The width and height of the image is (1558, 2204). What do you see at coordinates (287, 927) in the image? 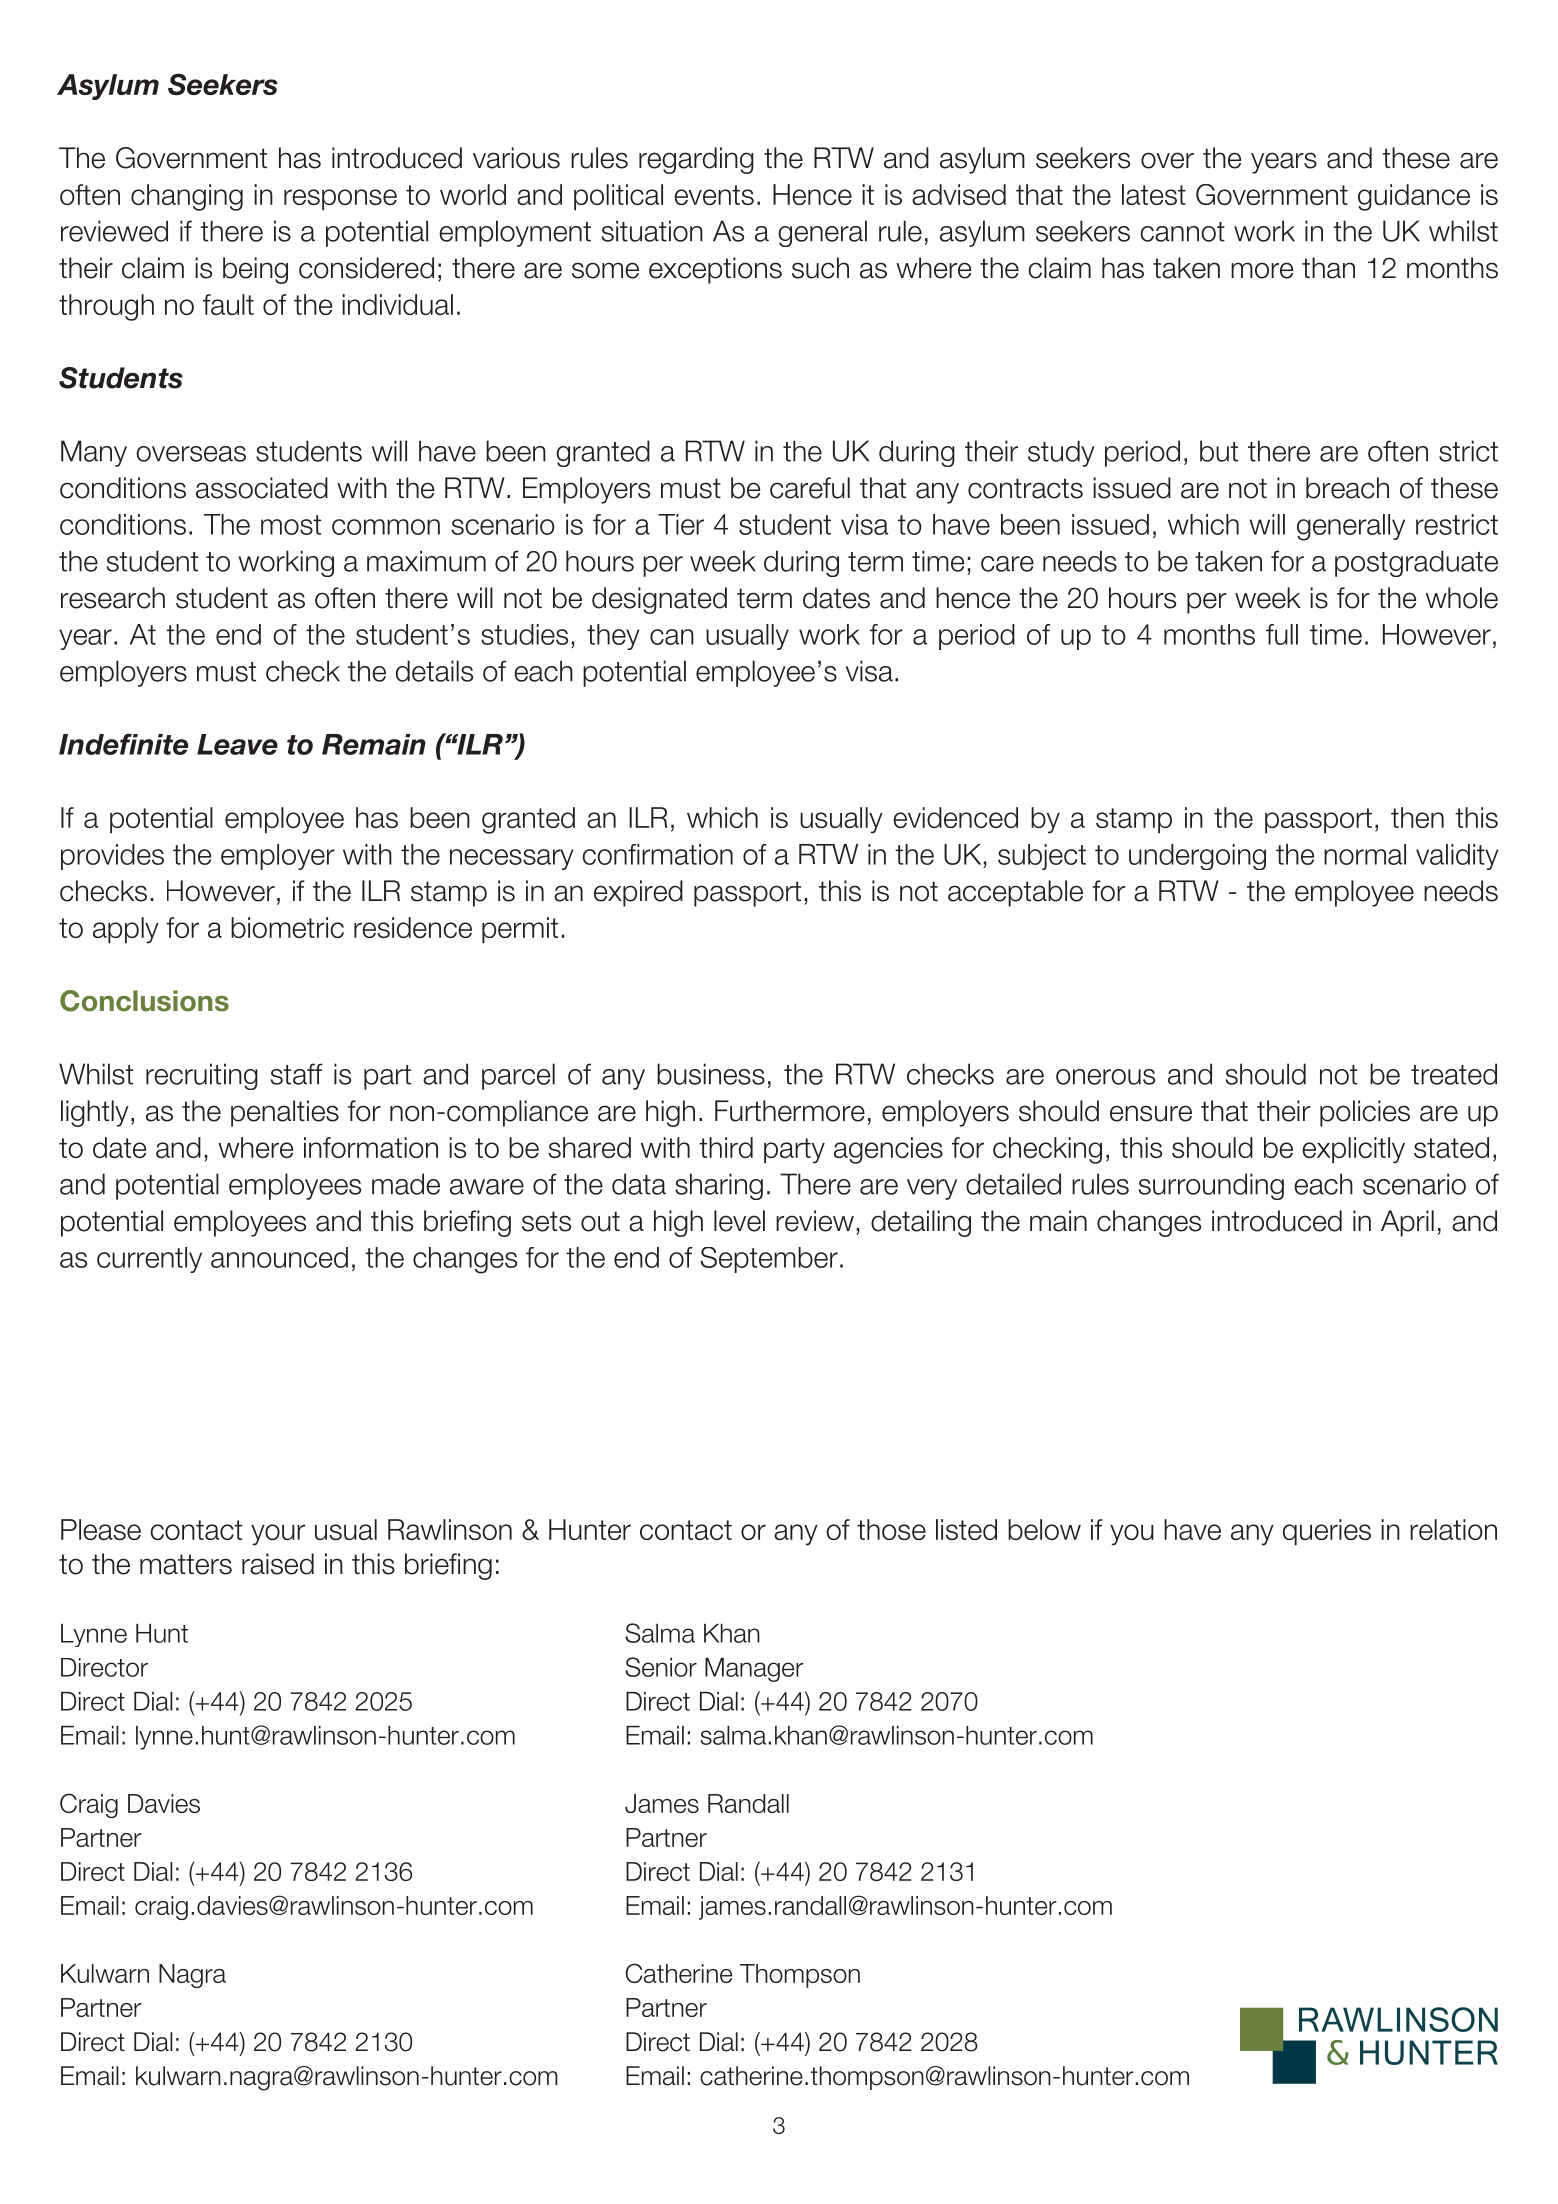
I see `biometric` at bounding box center [287, 927].
